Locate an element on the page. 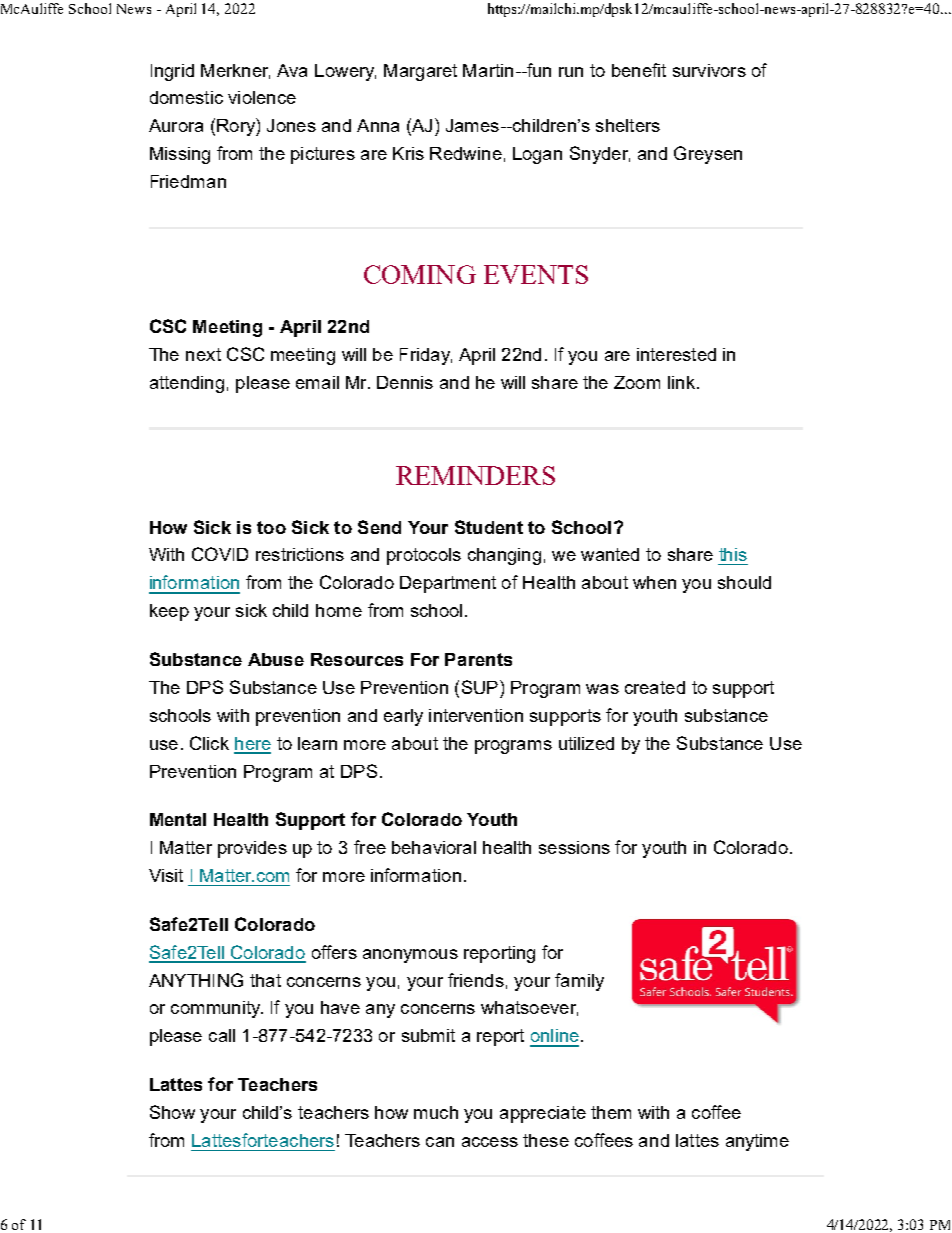  when is located at coordinates (654, 582).
